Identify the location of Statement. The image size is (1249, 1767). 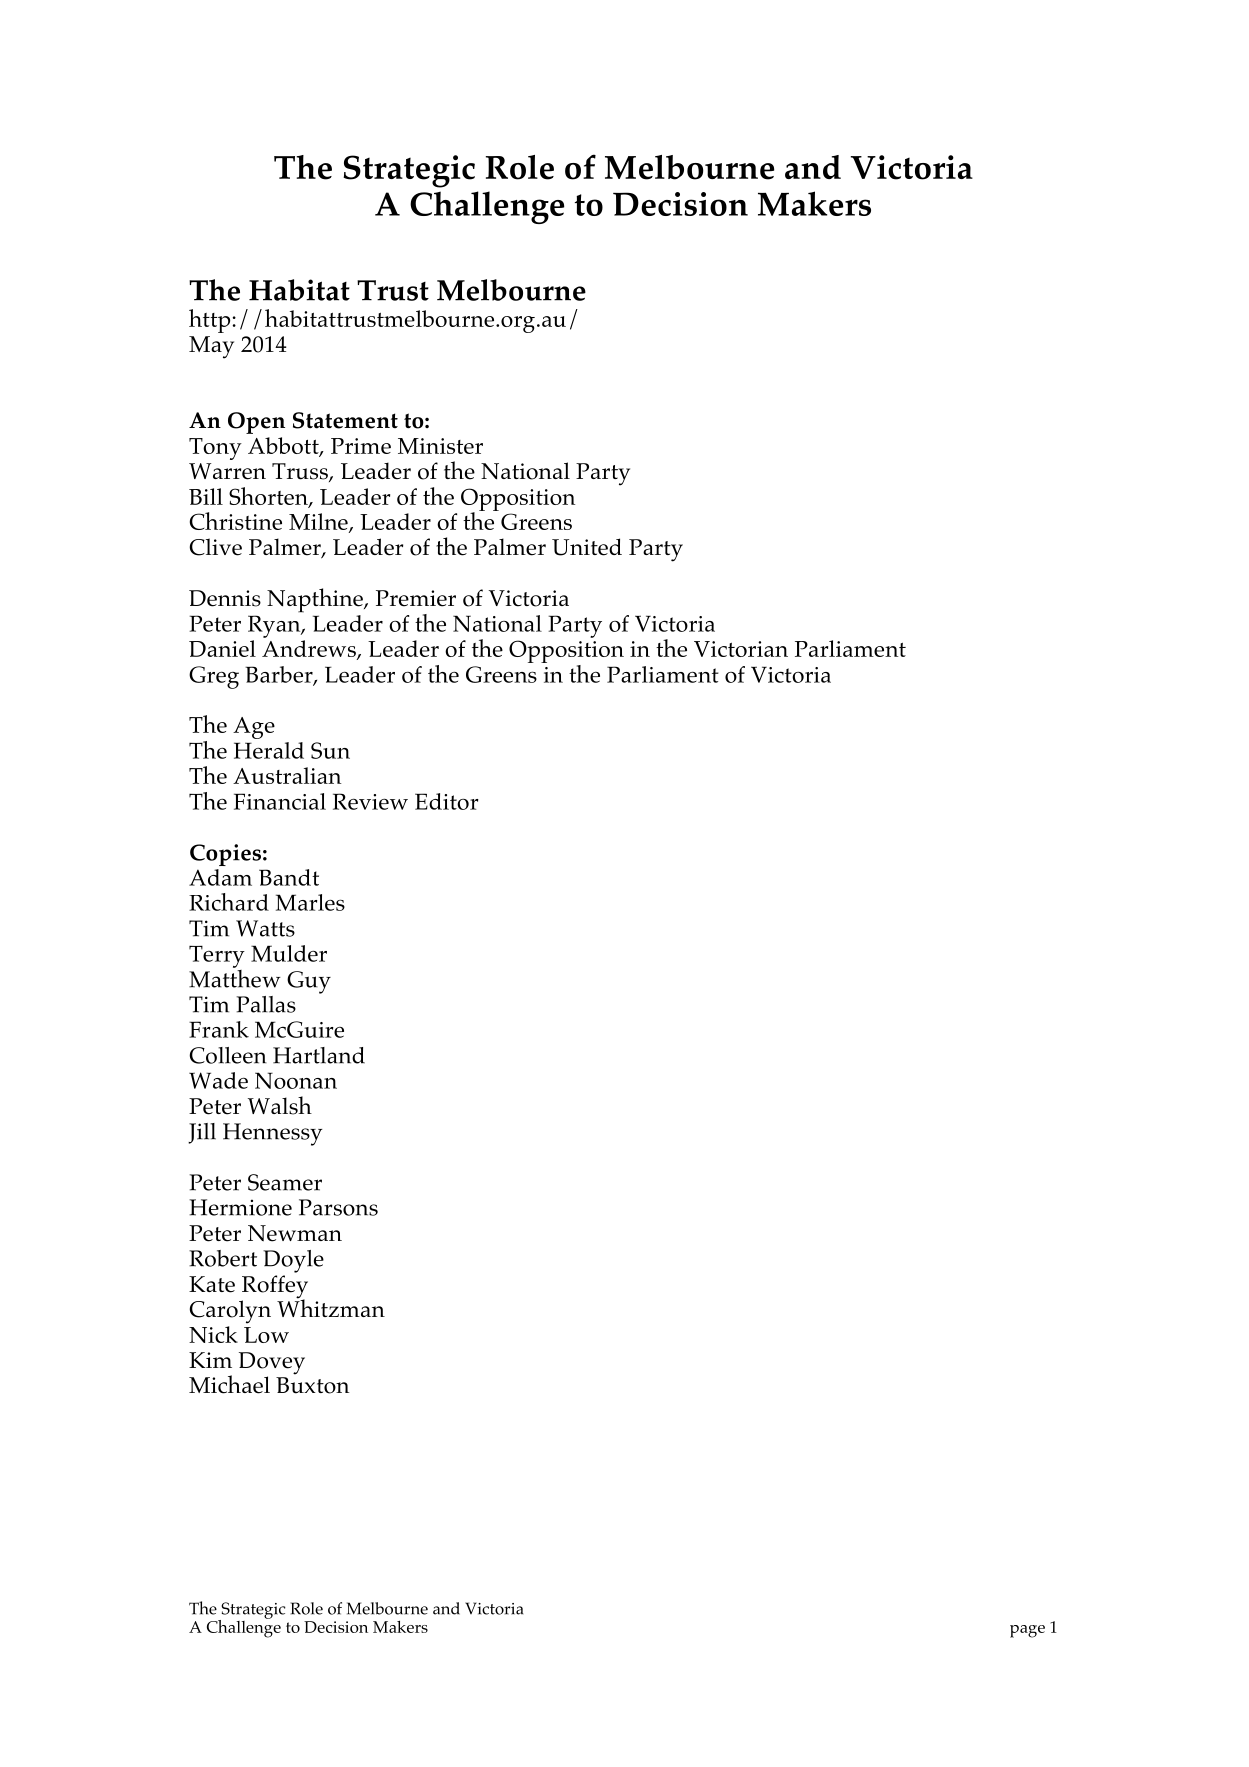
(345, 420).
